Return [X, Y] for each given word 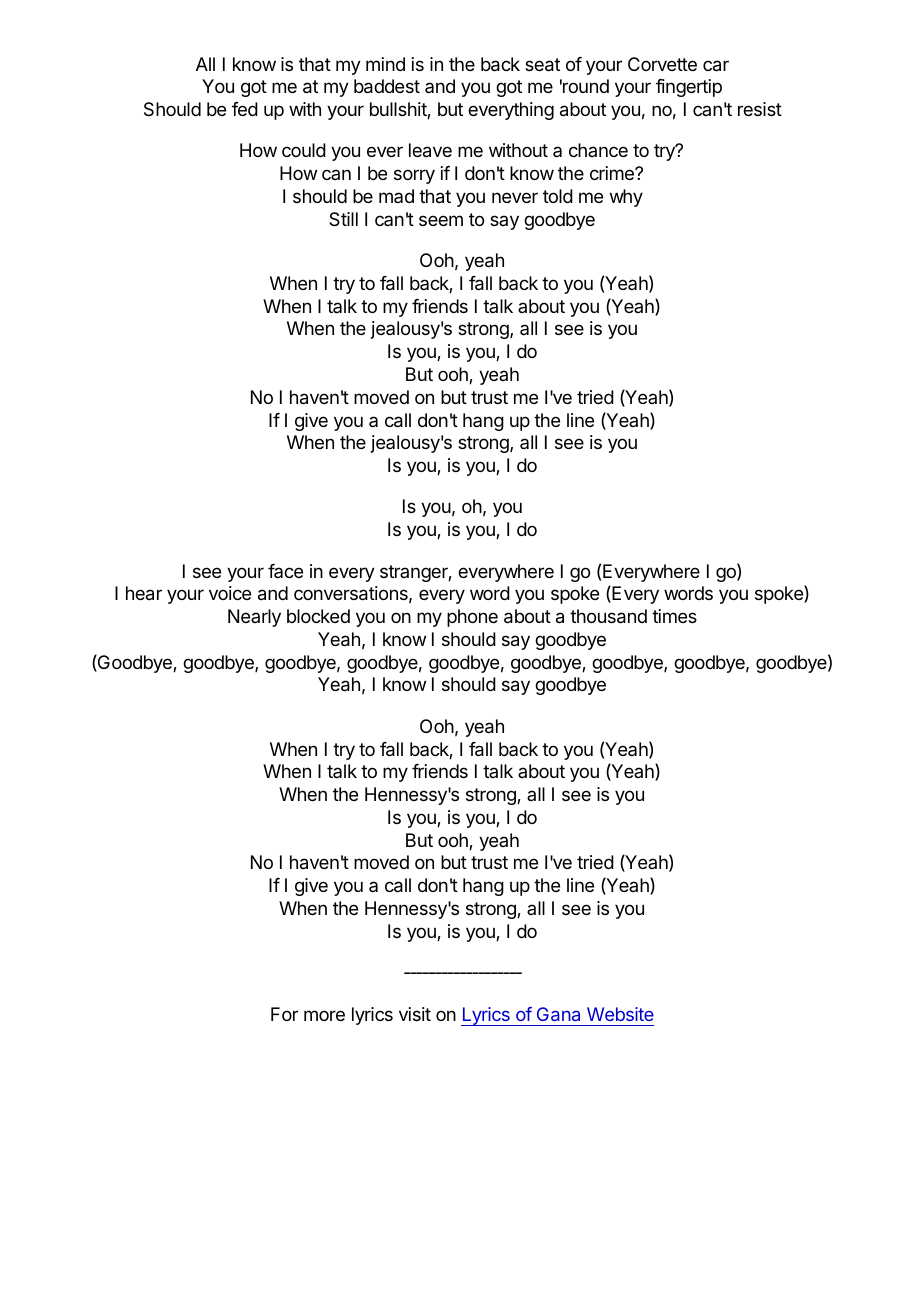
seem [441, 220]
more [324, 1015]
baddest [387, 86]
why [626, 198]
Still [343, 219]
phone [472, 618]
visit [415, 1014]
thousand [608, 616]
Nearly [254, 618]
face [285, 571]
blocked [318, 616]
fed [245, 109]
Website [620, 1014]
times [674, 616]
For [284, 1014]
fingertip [689, 88]
